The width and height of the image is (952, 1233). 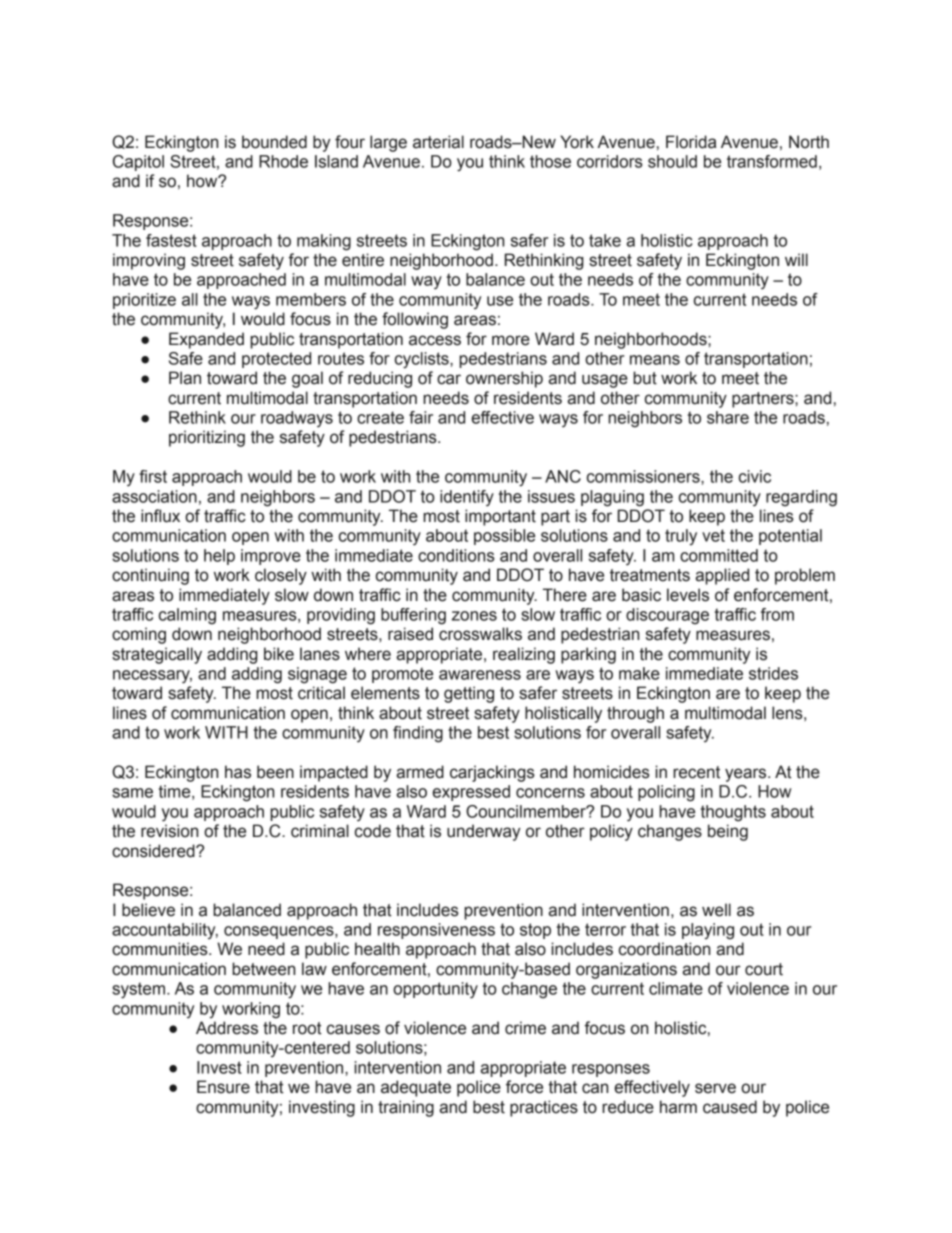 What do you see at coordinates (777, 614) in the image?
I see `from` at bounding box center [777, 614].
